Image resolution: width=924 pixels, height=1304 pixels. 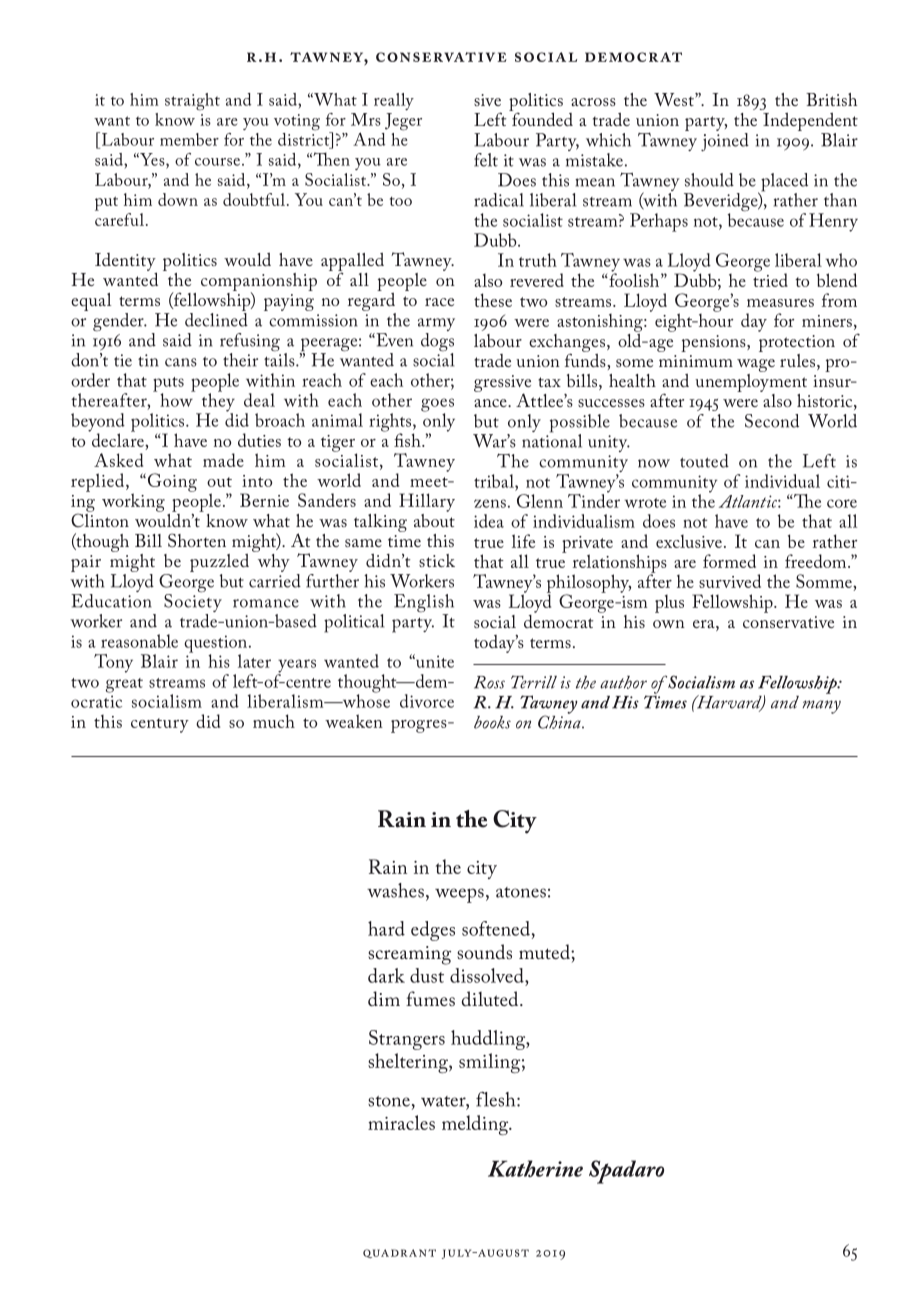 What do you see at coordinates (189, 139) in the screenshot?
I see `member` at bounding box center [189, 139].
